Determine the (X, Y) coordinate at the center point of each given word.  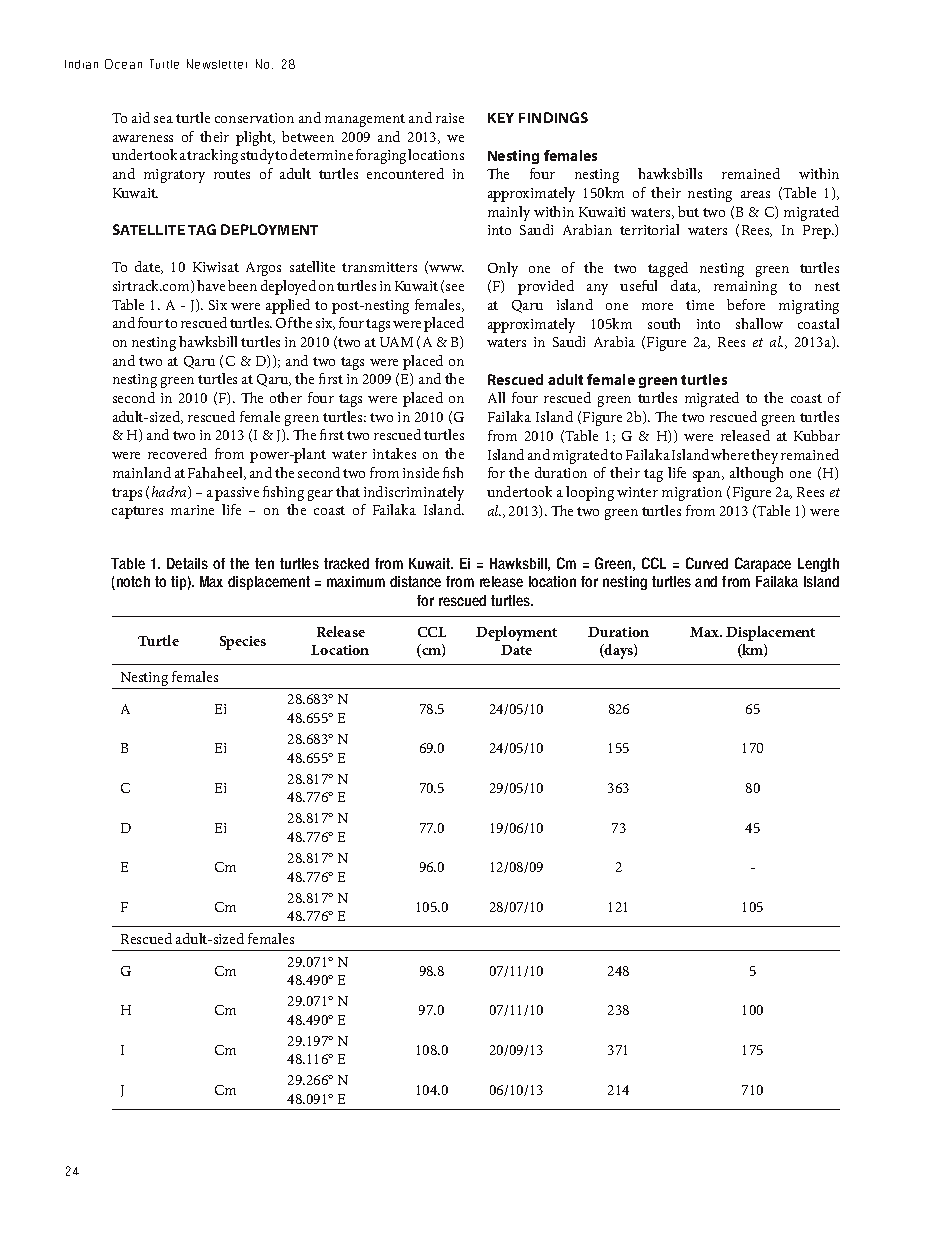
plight (255, 138)
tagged (668, 269)
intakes (394, 453)
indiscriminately (414, 493)
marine (192, 510)
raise (450, 118)
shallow (759, 323)
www (446, 268)
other (286, 397)
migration (692, 494)
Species (243, 643)
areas (755, 194)
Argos (263, 269)
